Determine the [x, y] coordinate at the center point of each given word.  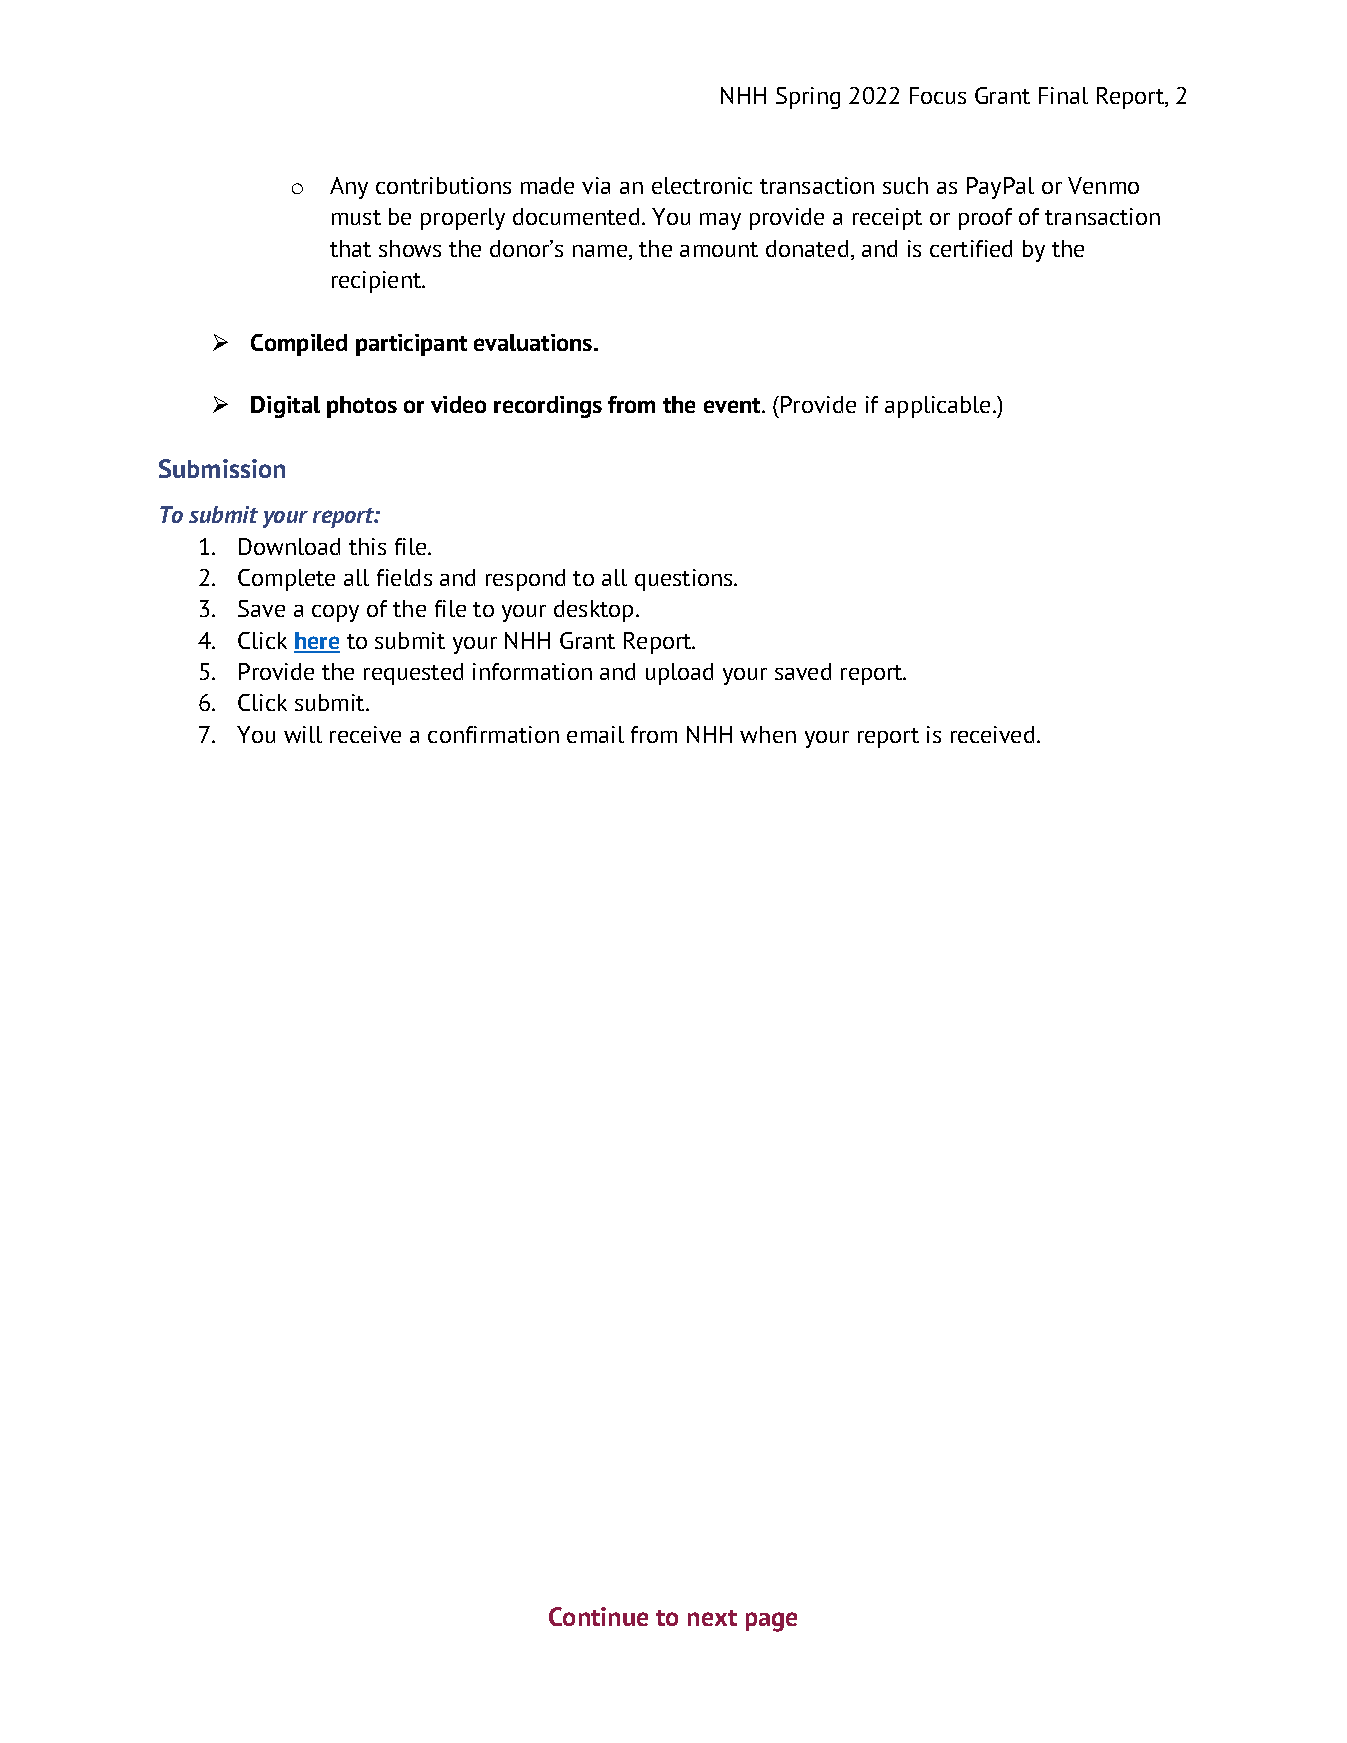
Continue [598, 1616]
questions [685, 580]
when [768, 734]
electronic [702, 185]
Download [289, 546]
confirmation [493, 734]
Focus [938, 95]
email [595, 734]
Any [349, 188]
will [303, 734]
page [771, 1622]
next [712, 1618]
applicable [937, 407]
